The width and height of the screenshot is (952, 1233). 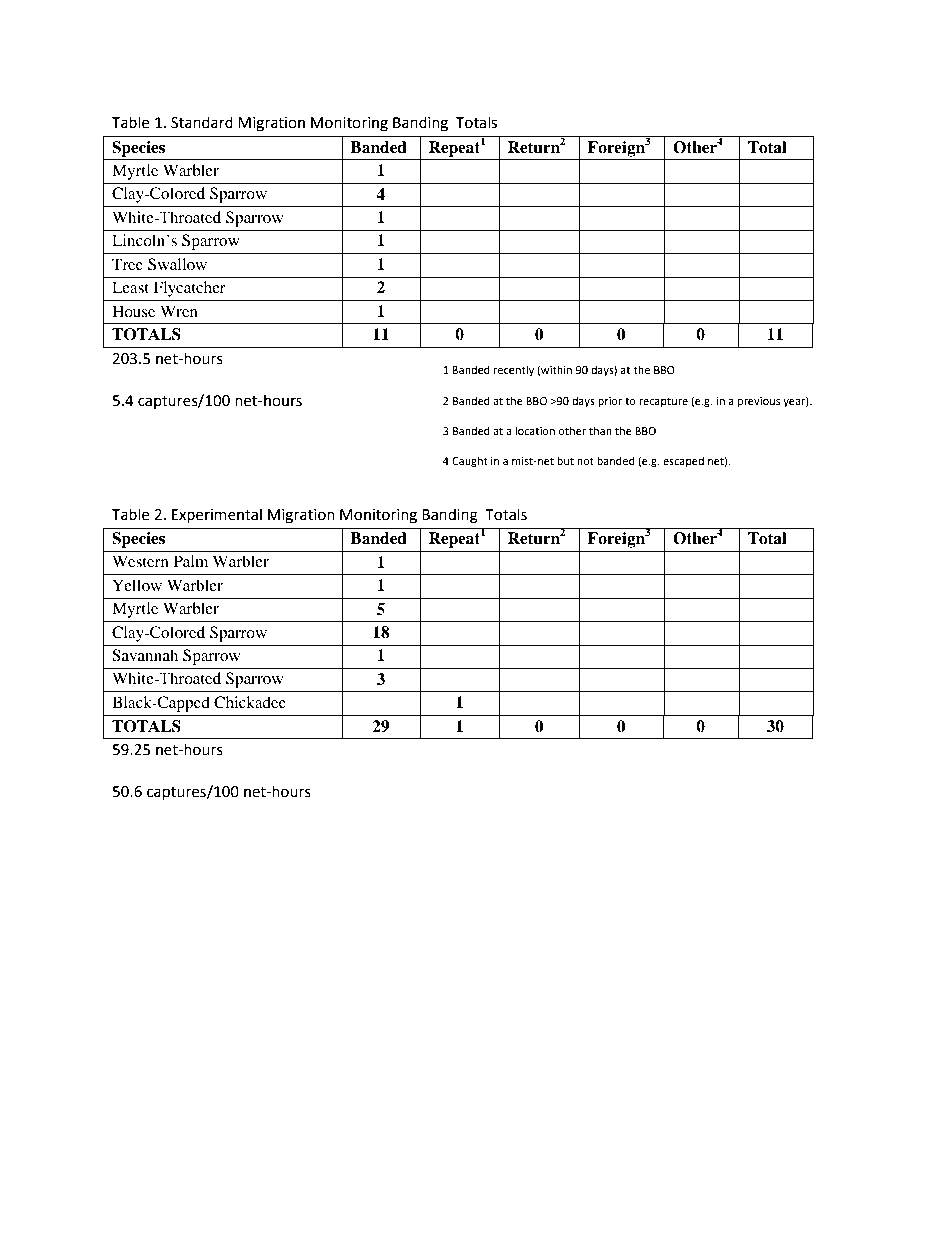 I want to click on Palm, so click(x=191, y=561).
